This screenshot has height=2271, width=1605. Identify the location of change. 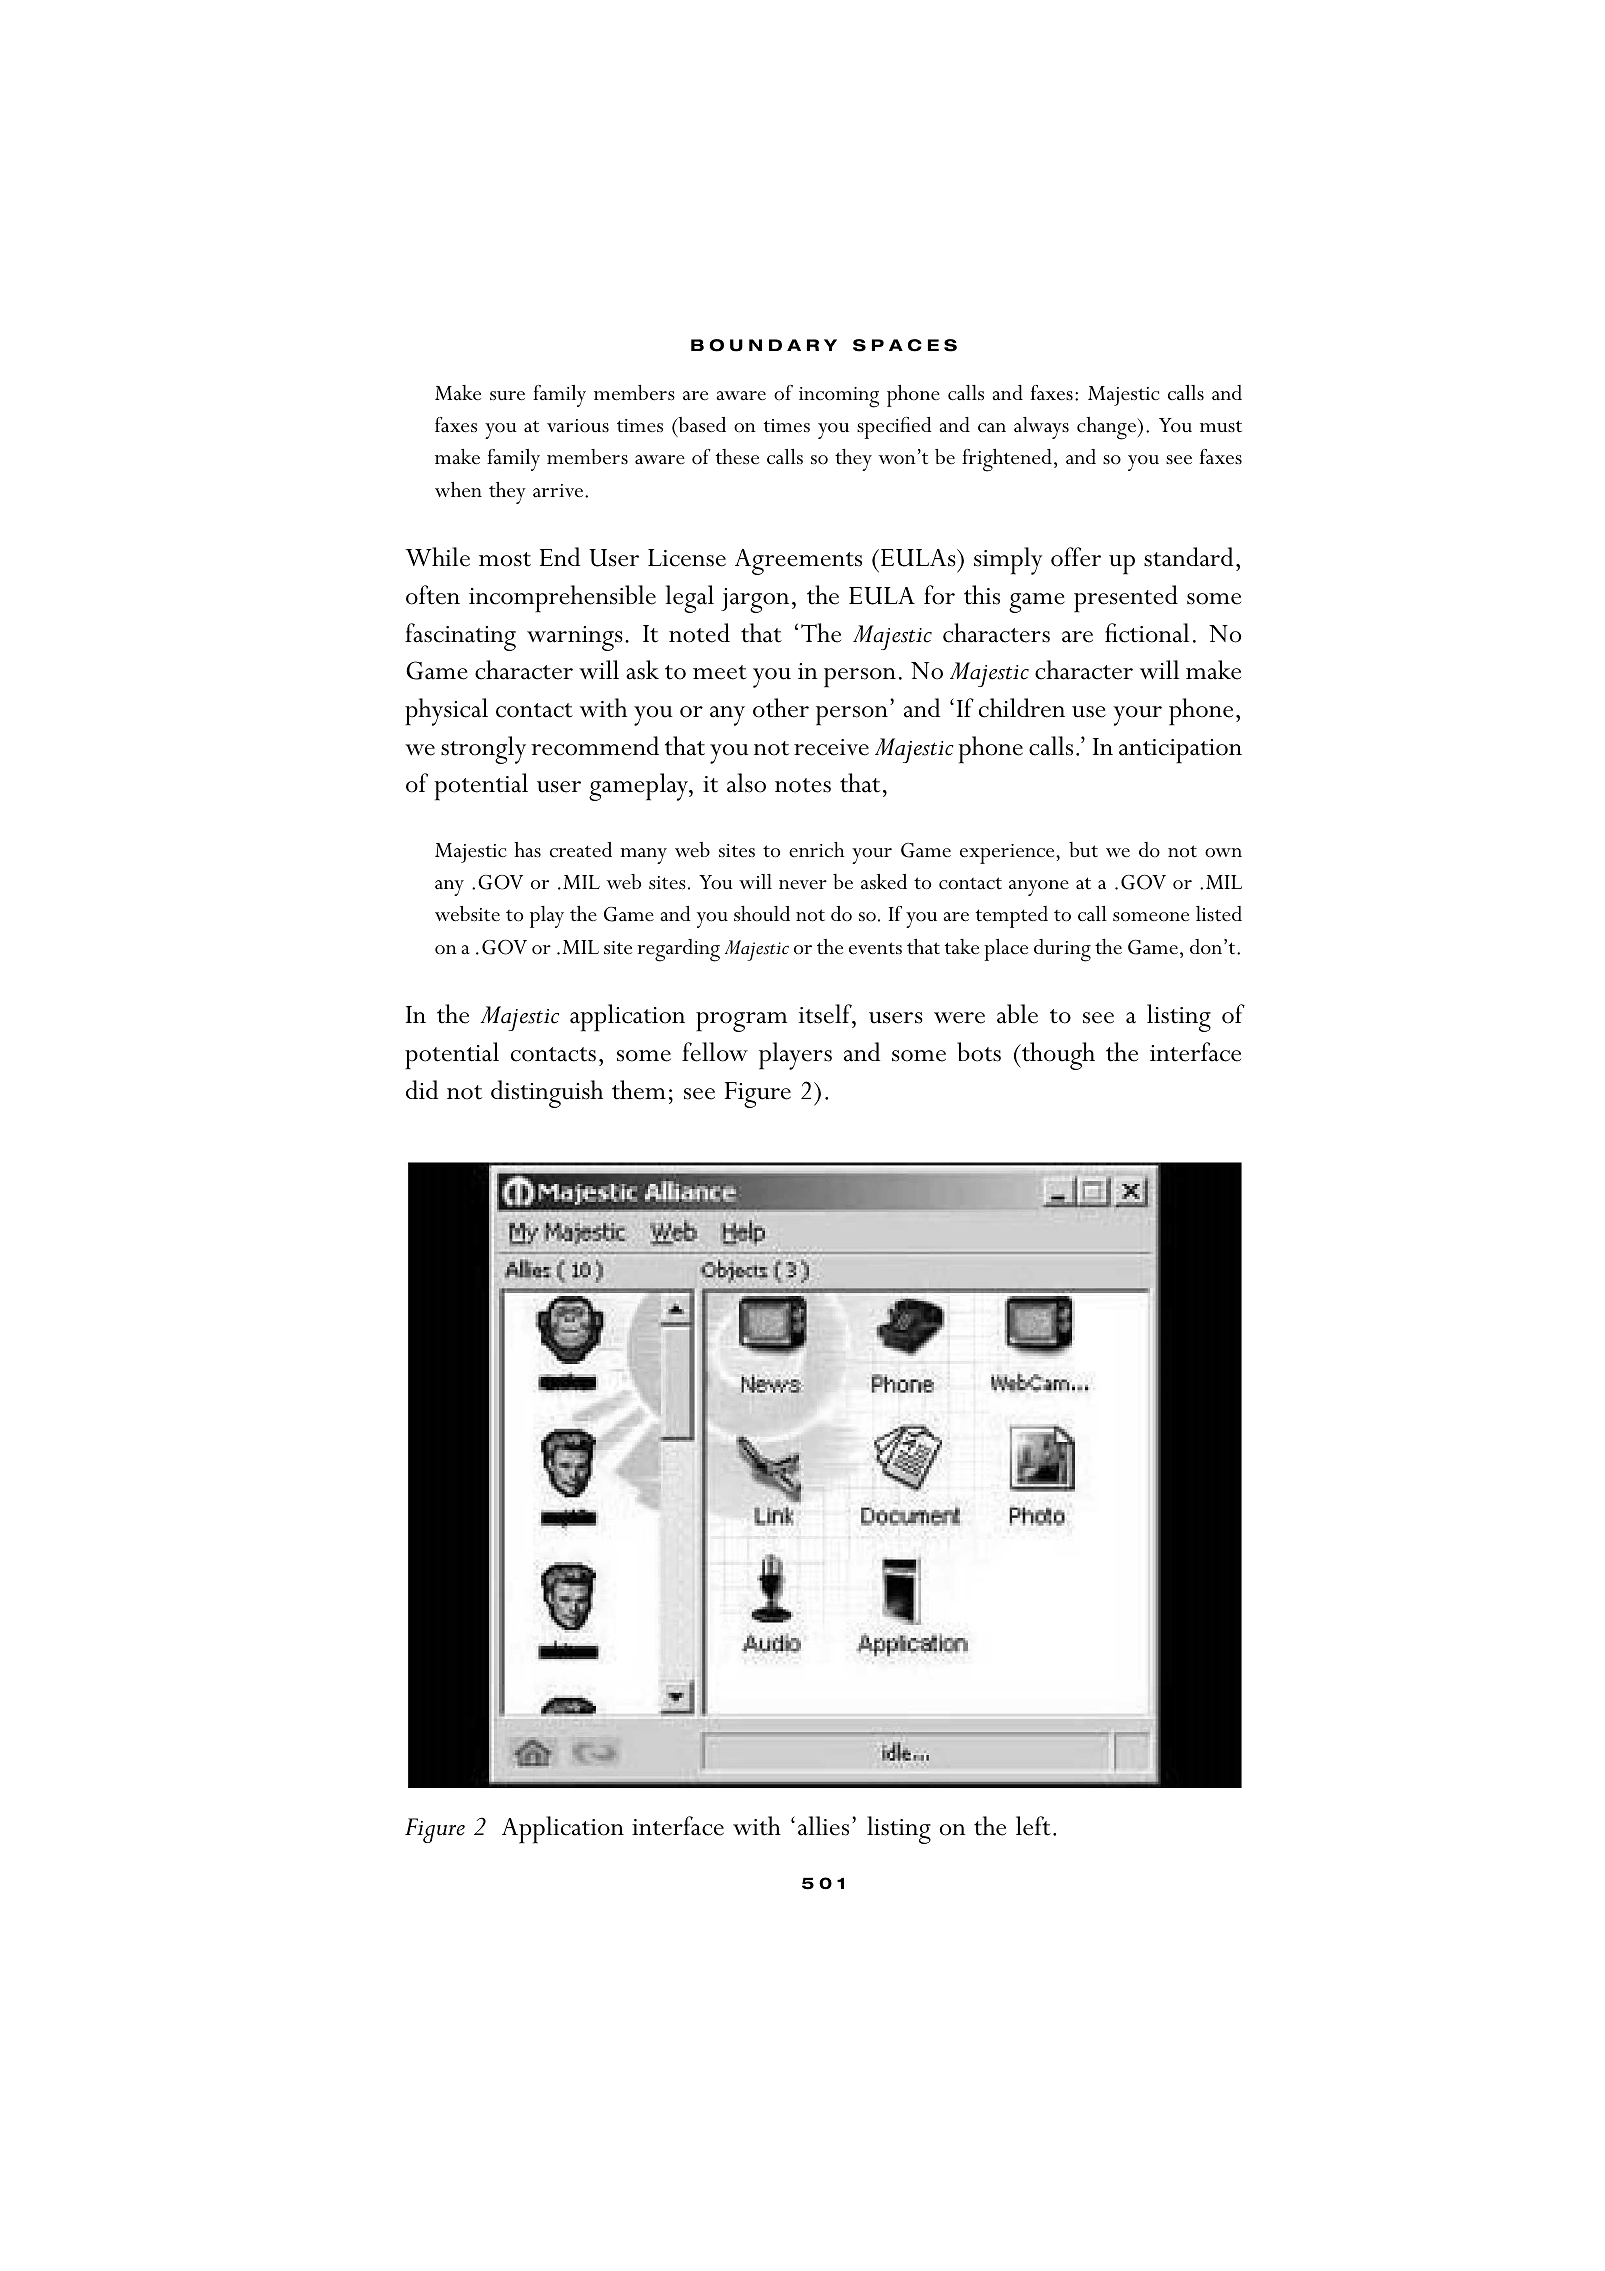
(1108, 428).
